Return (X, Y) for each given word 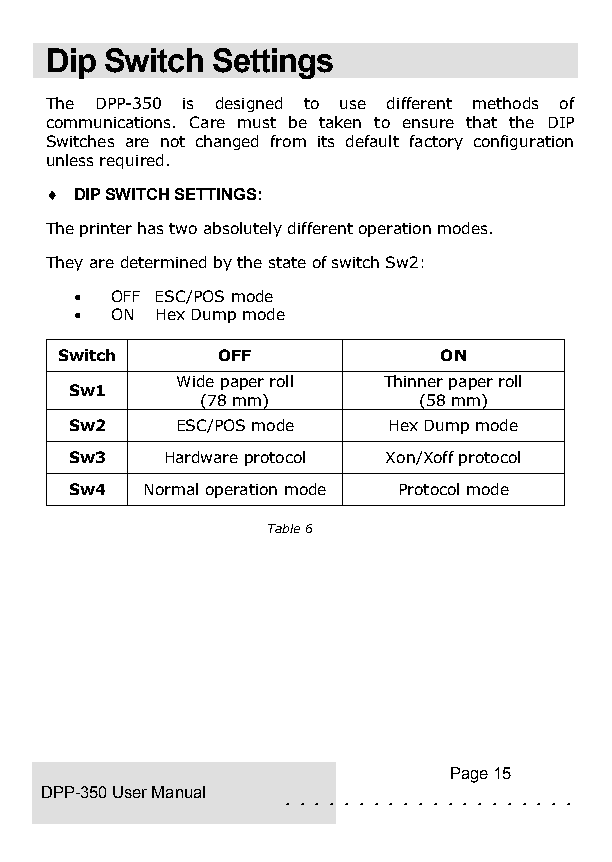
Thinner (413, 381)
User (130, 792)
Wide (195, 381)
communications (110, 122)
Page (469, 775)
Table (284, 528)
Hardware (202, 457)
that (481, 122)
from (288, 141)
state (287, 262)
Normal (171, 489)
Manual (178, 792)
